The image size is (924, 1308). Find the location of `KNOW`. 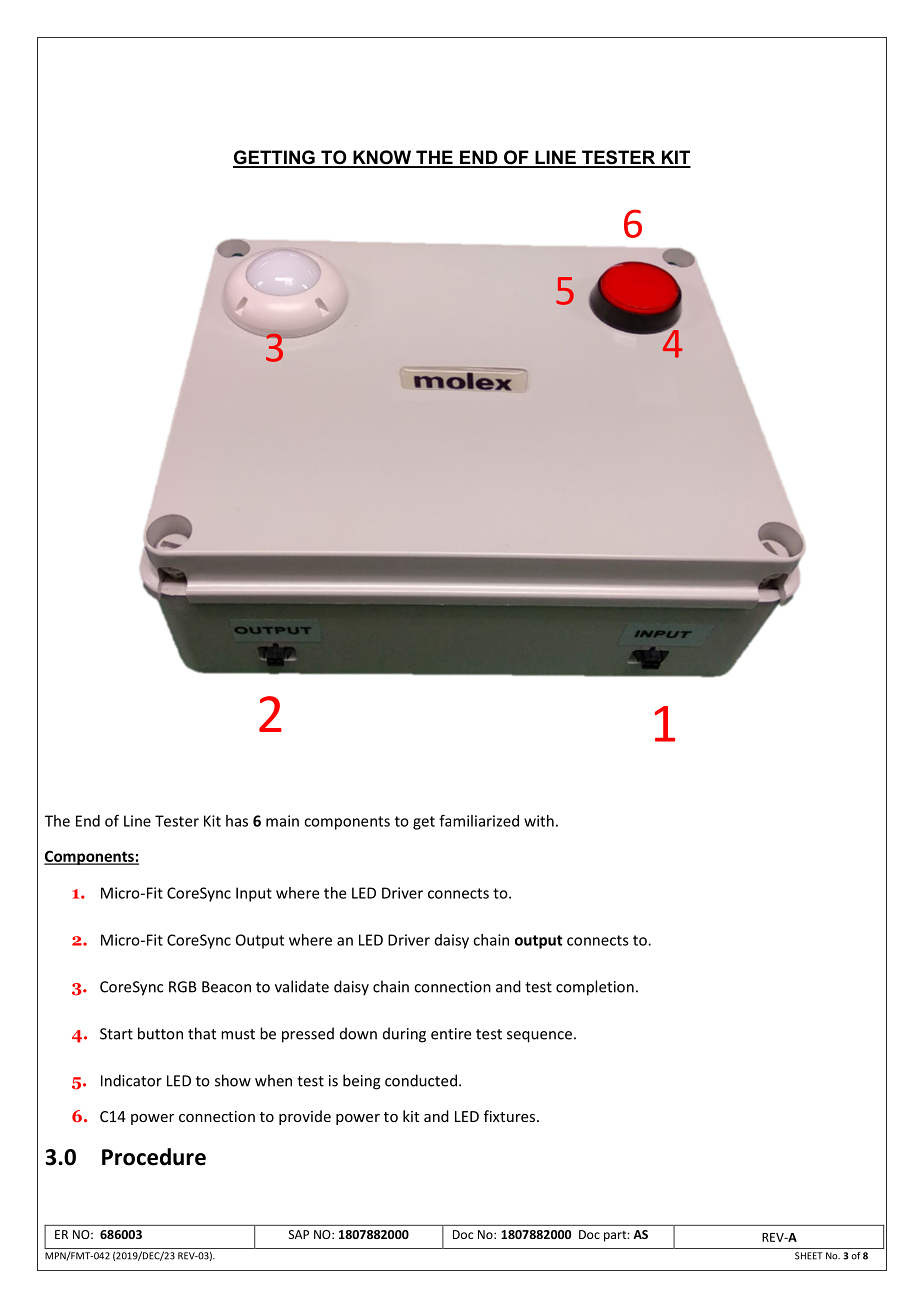

KNOW is located at coordinates (382, 158).
